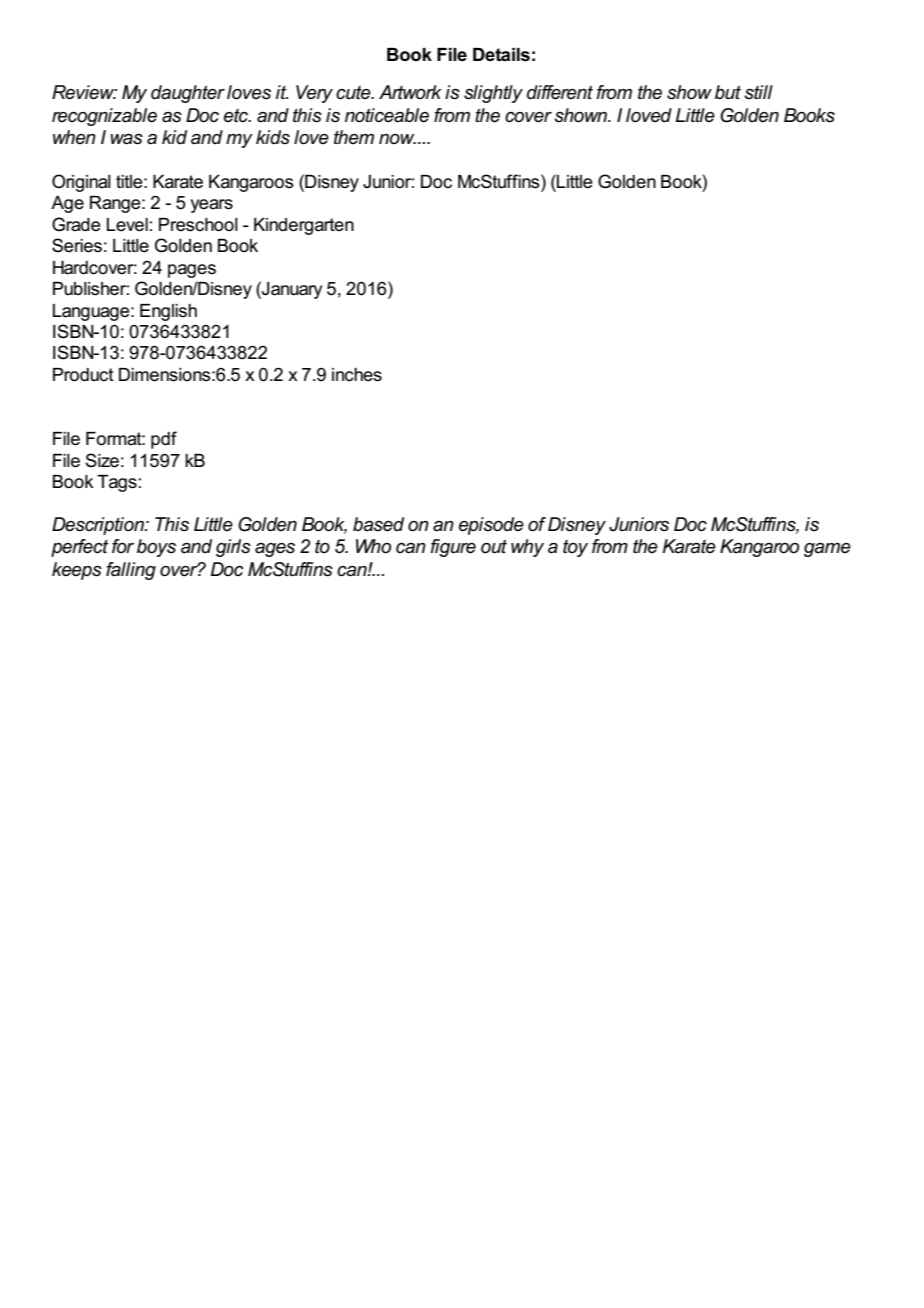 The width and height of the screenshot is (924, 1308). I want to click on daughter, so click(188, 94).
